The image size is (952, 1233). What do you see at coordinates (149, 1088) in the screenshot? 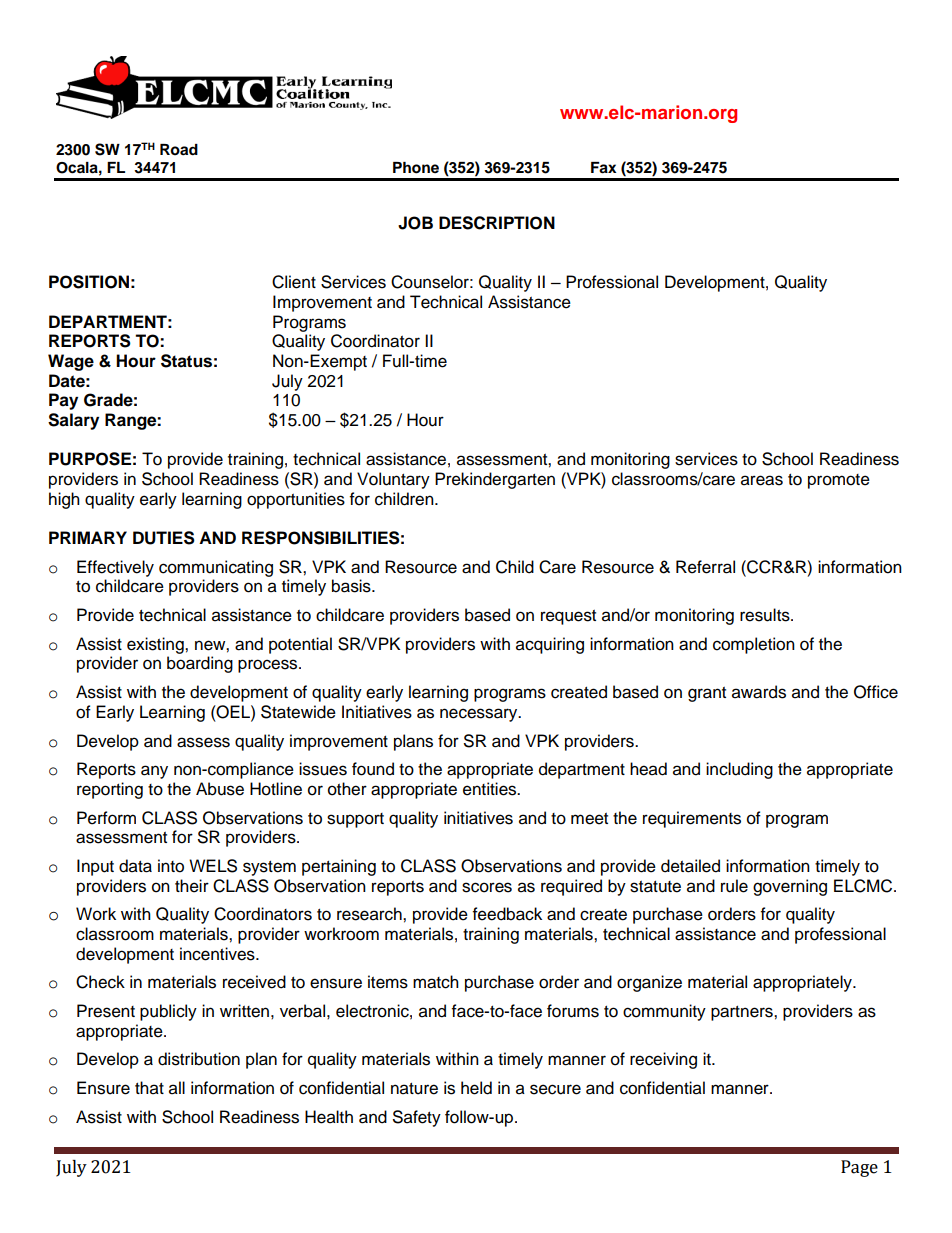
I see `that` at bounding box center [149, 1088].
